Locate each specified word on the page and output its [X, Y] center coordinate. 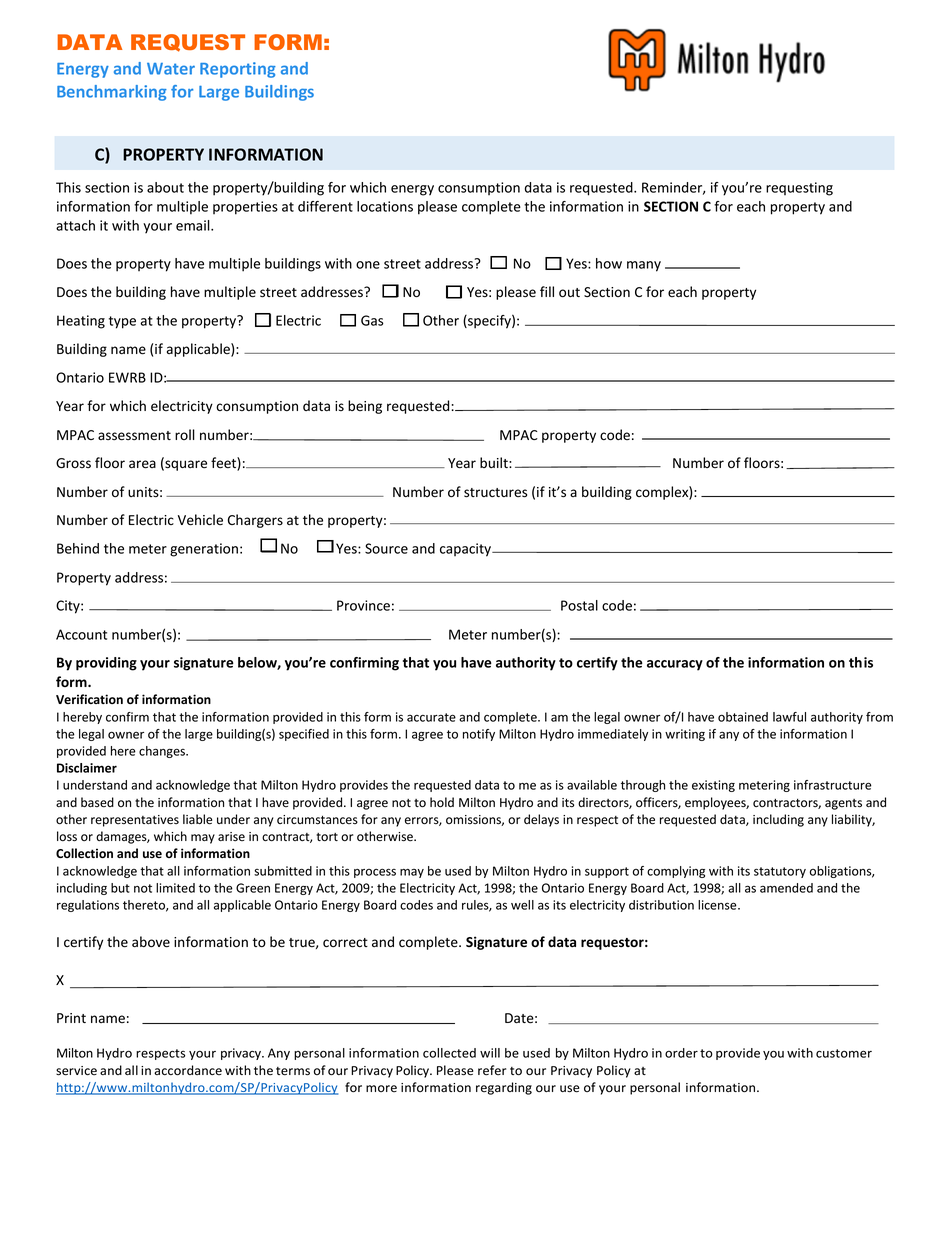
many [644, 266]
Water [171, 69]
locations [385, 206]
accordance [188, 1070]
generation [204, 550]
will [490, 1053]
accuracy [675, 665]
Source [386, 548]
